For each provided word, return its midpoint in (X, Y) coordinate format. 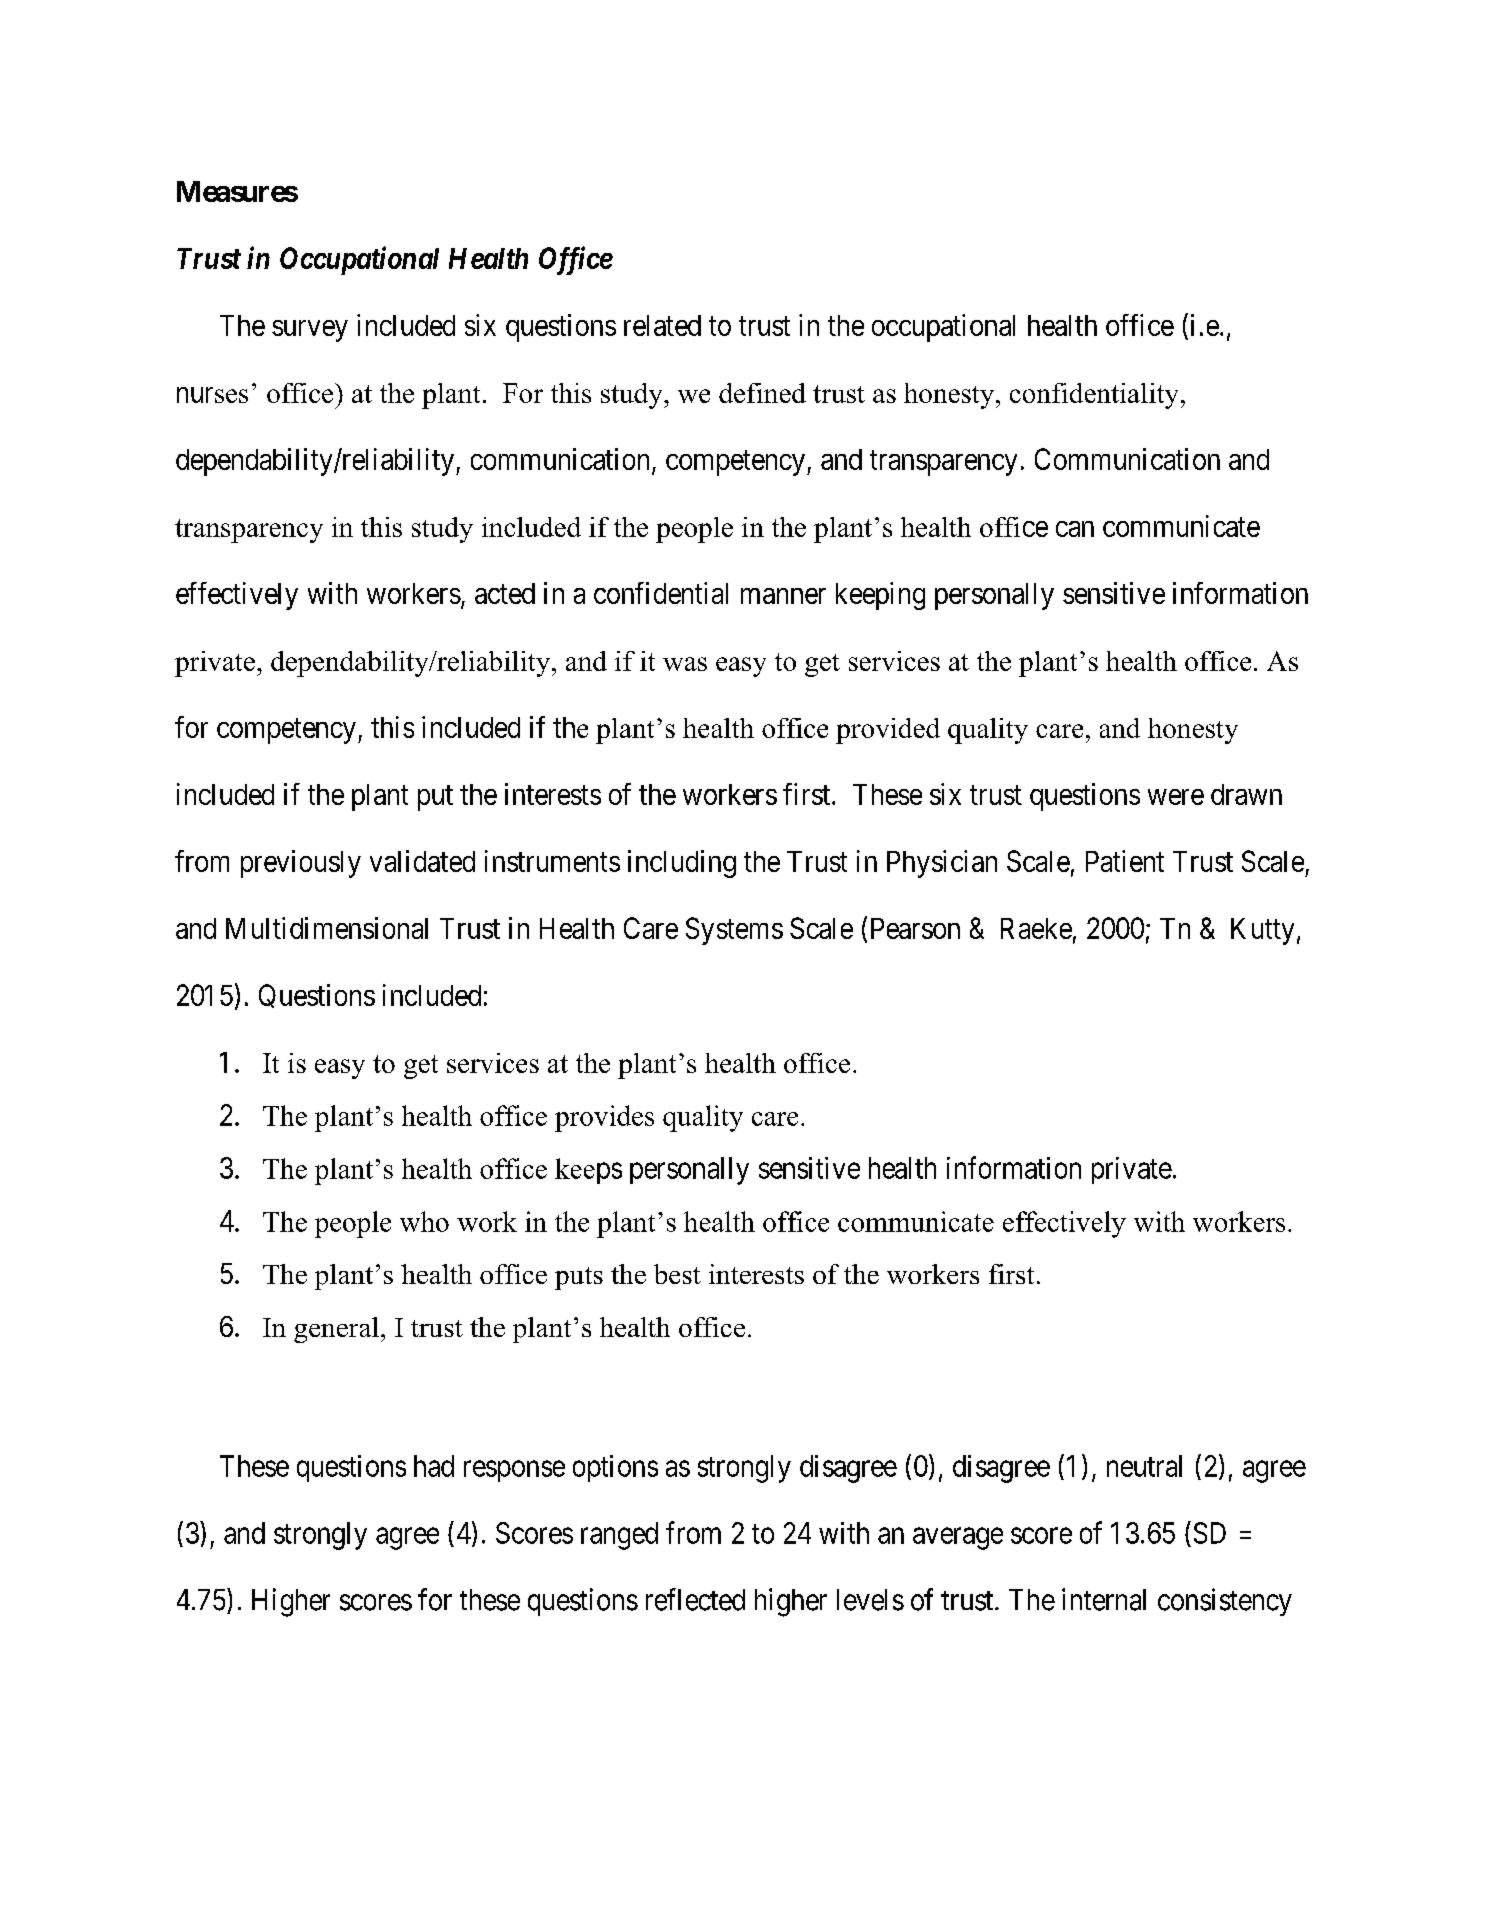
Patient (1125, 861)
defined (762, 393)
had (434, 1466)
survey (310, 331)
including (682, 864)
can (1075, 529)
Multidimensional (327, 928)
